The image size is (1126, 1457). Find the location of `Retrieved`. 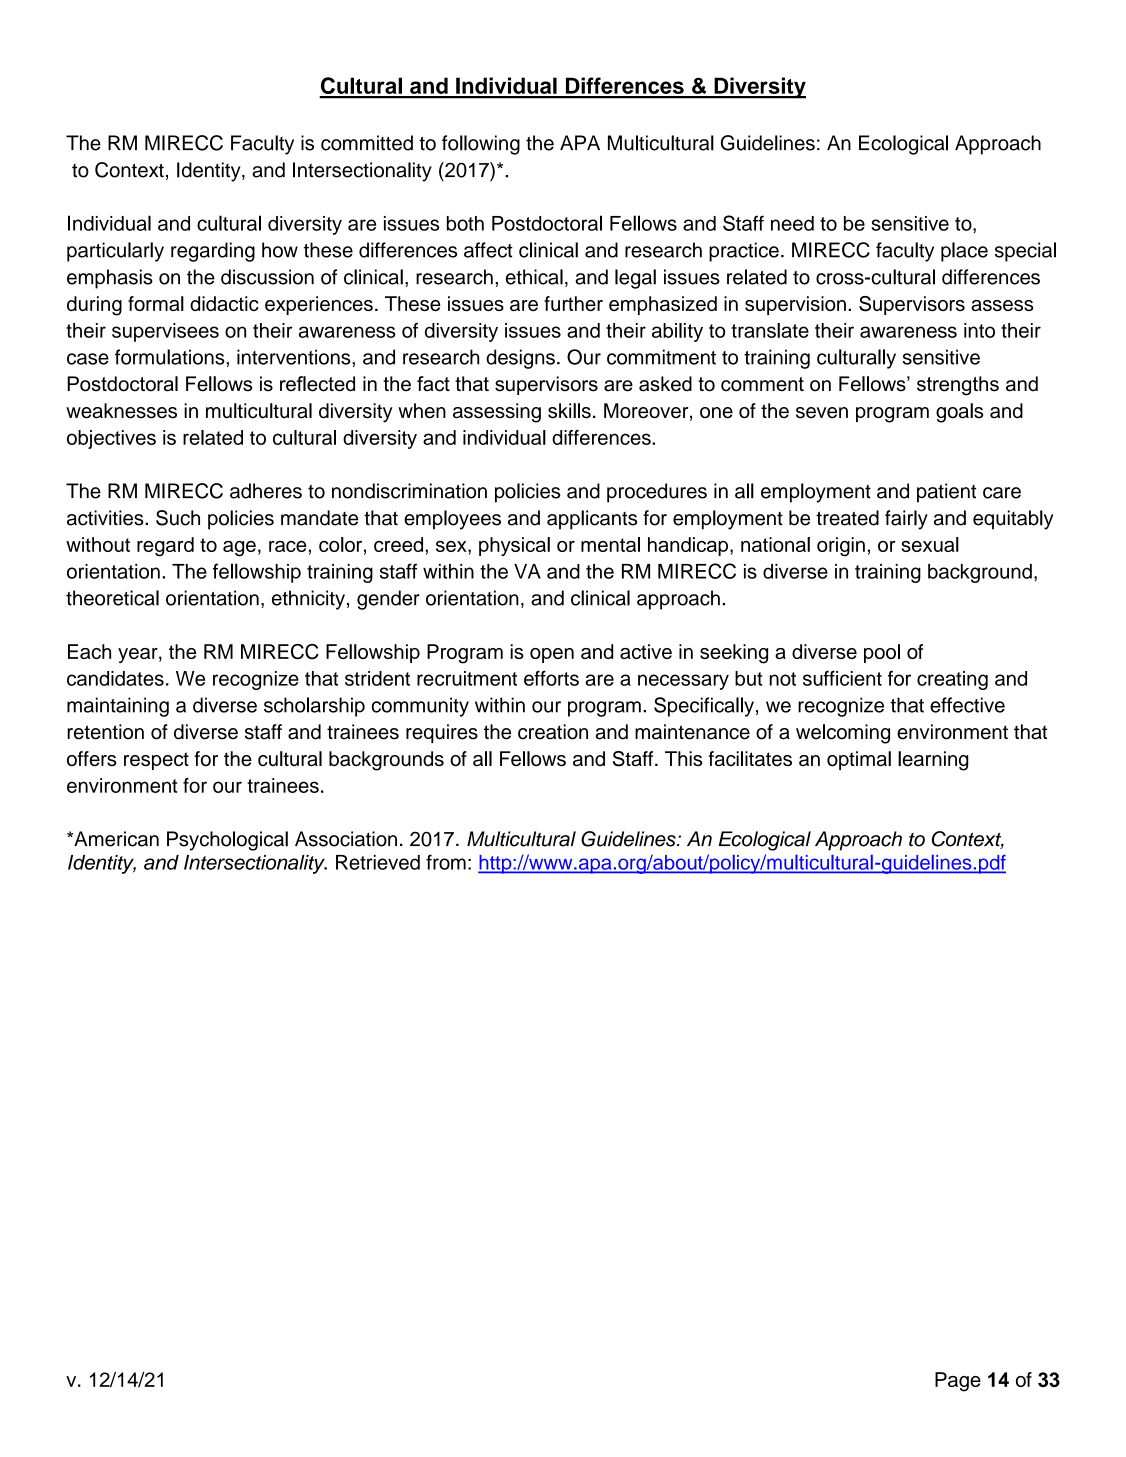

Retrieved is located at coordinates (378, 862).
